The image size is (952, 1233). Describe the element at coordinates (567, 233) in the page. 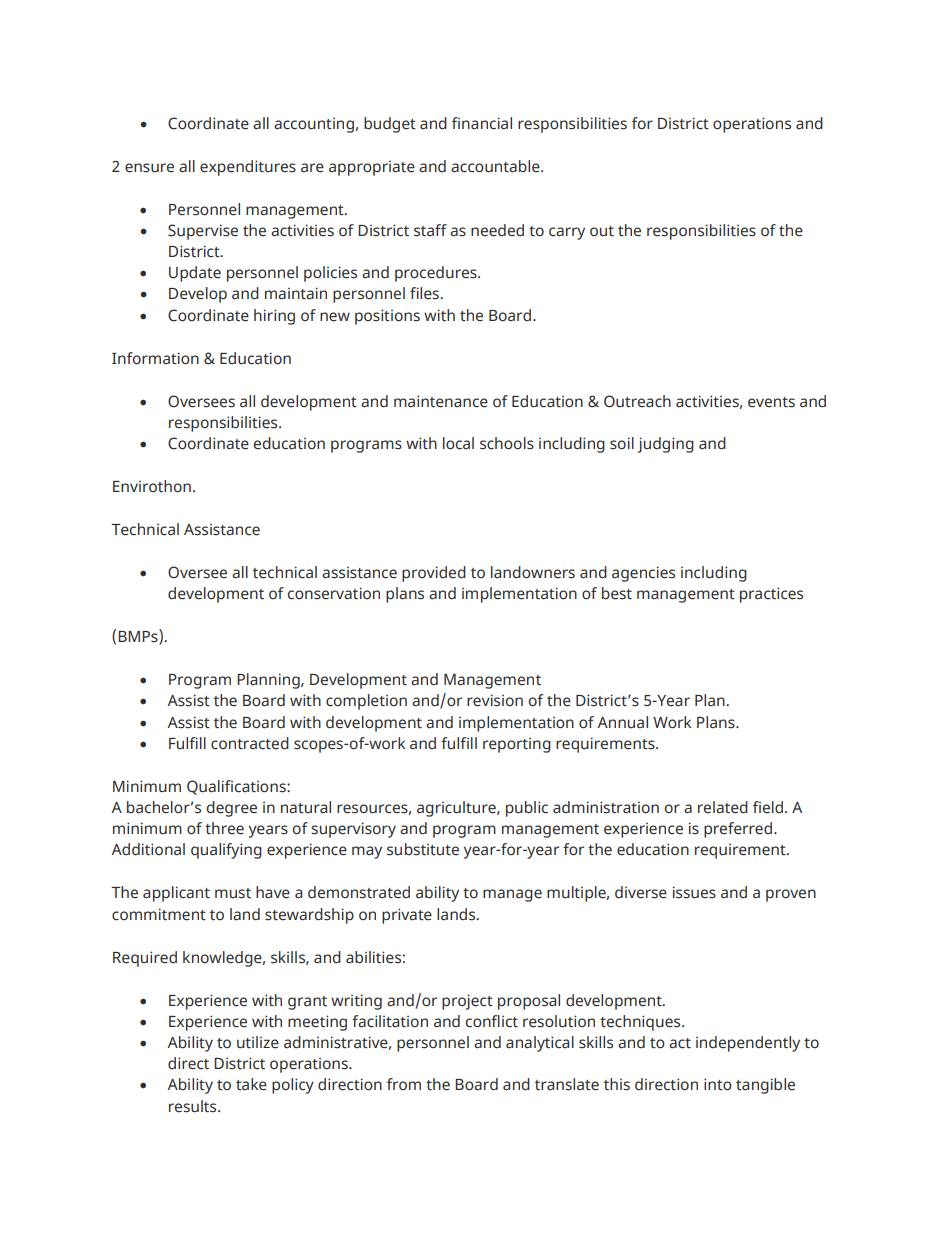

I see `carry` at that location.
